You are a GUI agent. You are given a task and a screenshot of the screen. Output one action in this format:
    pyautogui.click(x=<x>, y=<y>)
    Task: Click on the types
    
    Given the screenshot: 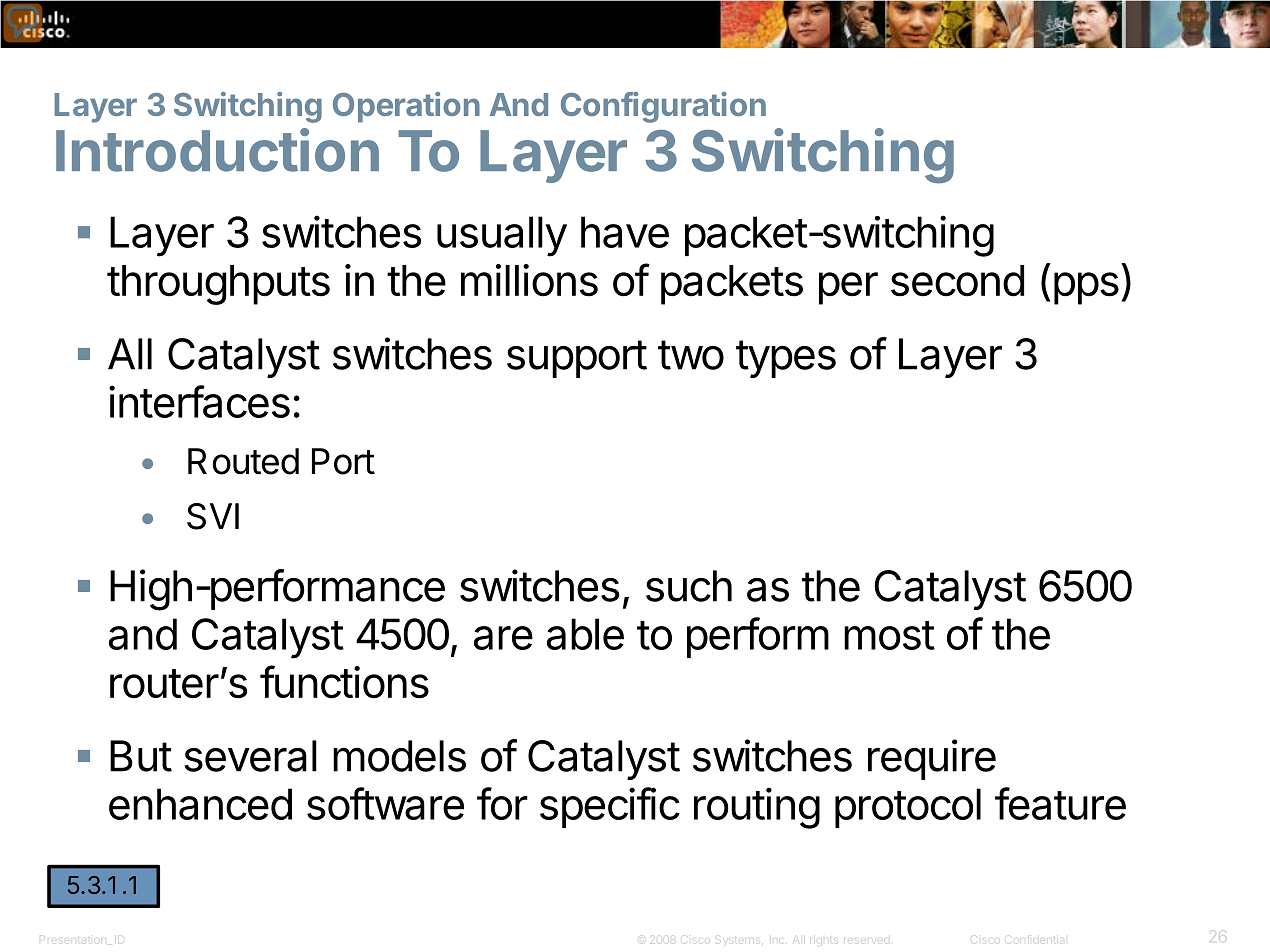 What is the action you would take?
    pyautogui.click(x=786, y=359)
